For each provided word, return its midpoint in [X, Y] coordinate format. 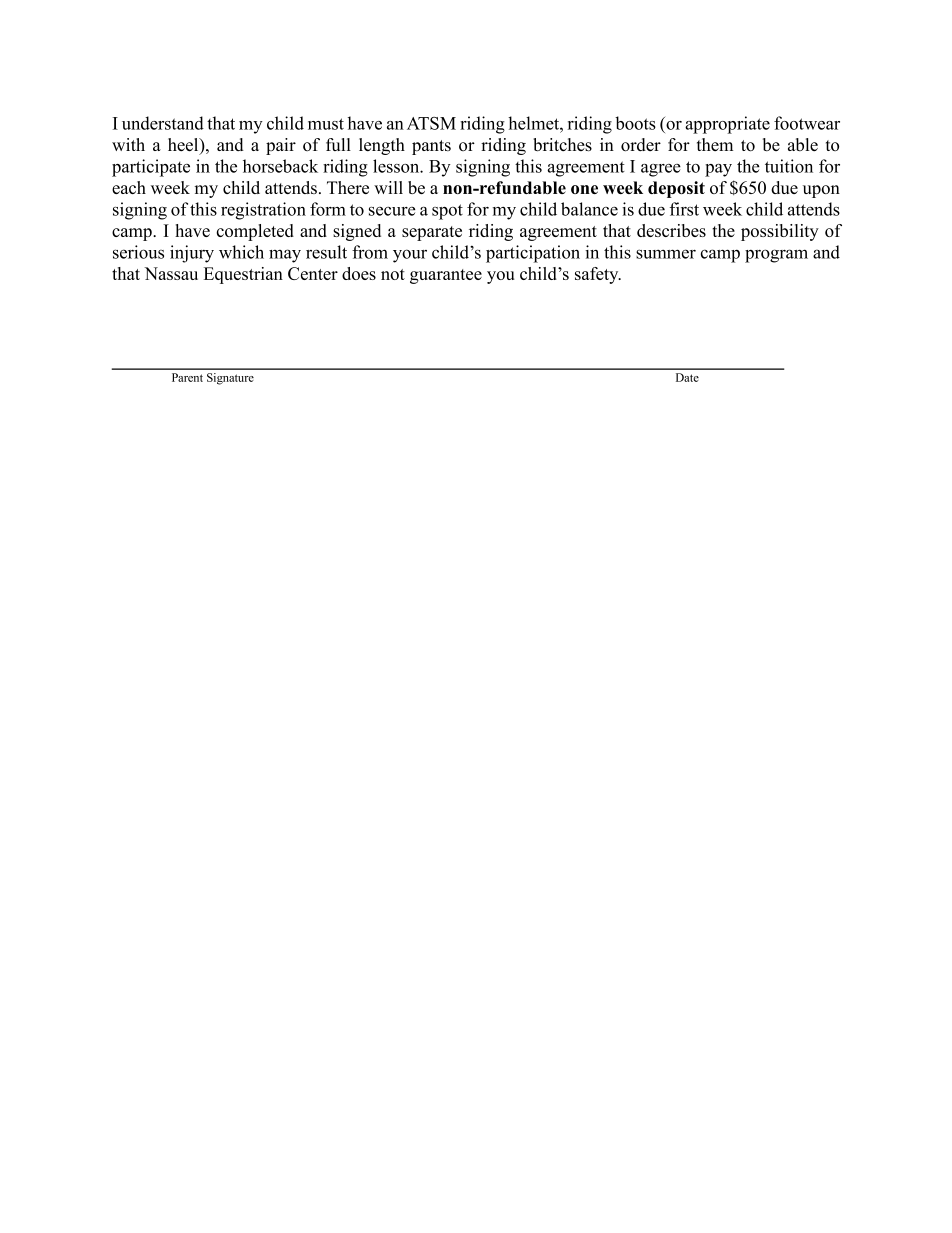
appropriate [727, 125]
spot [447, 212]
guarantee [446, 276]
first [684, 209]
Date [687, 377]
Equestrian [243, 275]
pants [431, 147]
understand [163, 123]
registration [263, 211]
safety [598, 275]
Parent [187, 377]
